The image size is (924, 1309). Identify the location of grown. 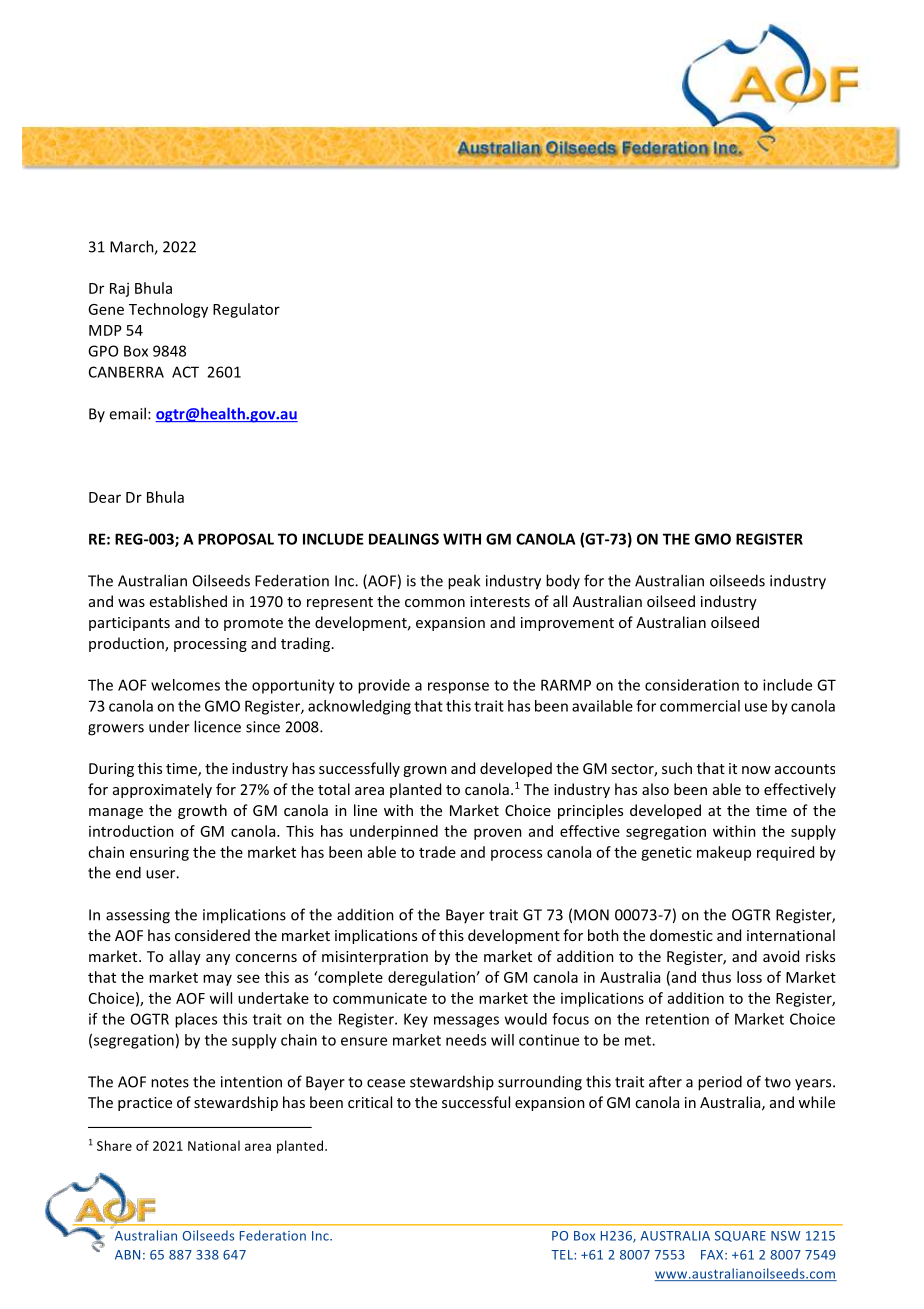
(425, 771).
